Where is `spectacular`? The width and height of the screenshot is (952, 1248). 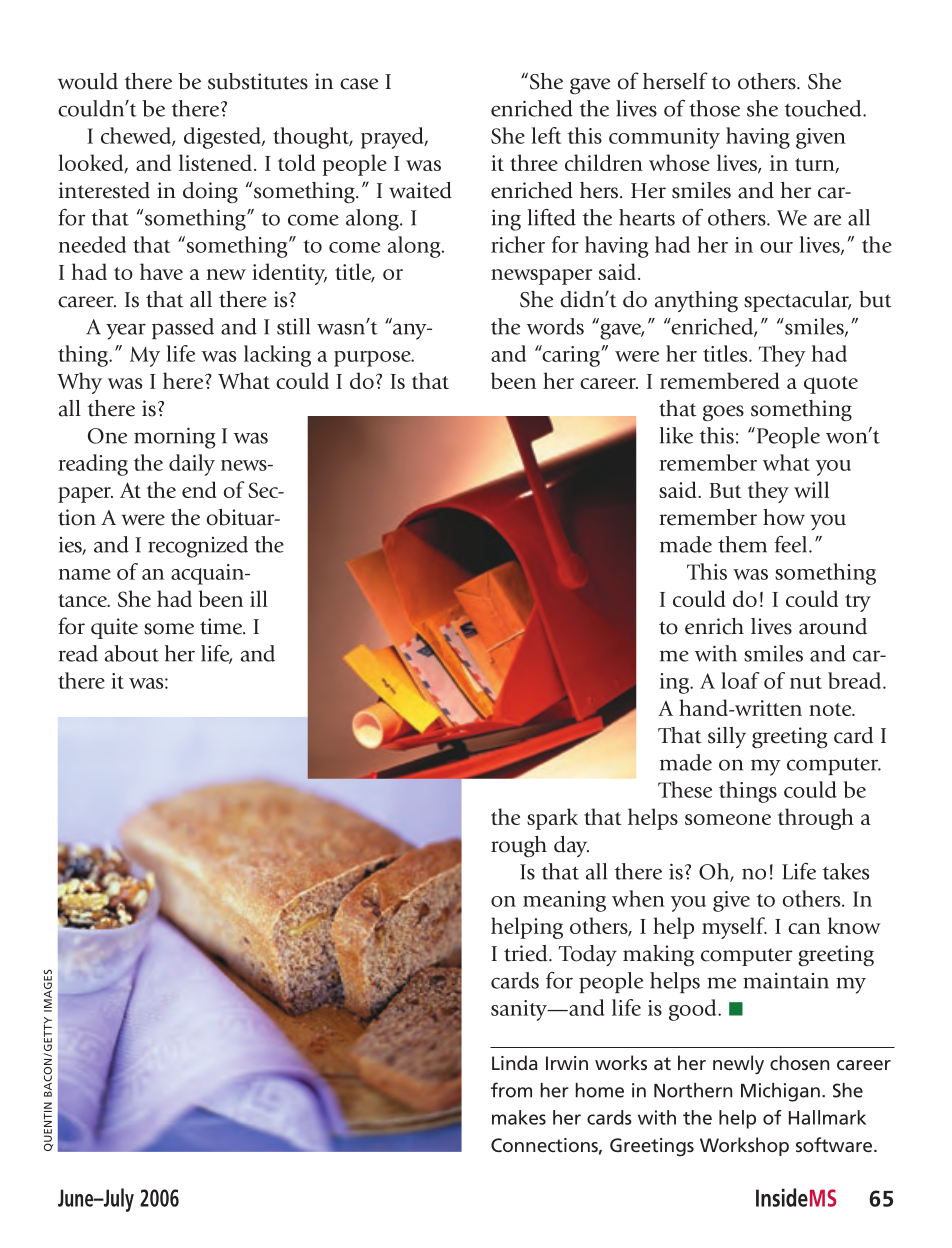 spectacular is located at coordinates (797, 301).
